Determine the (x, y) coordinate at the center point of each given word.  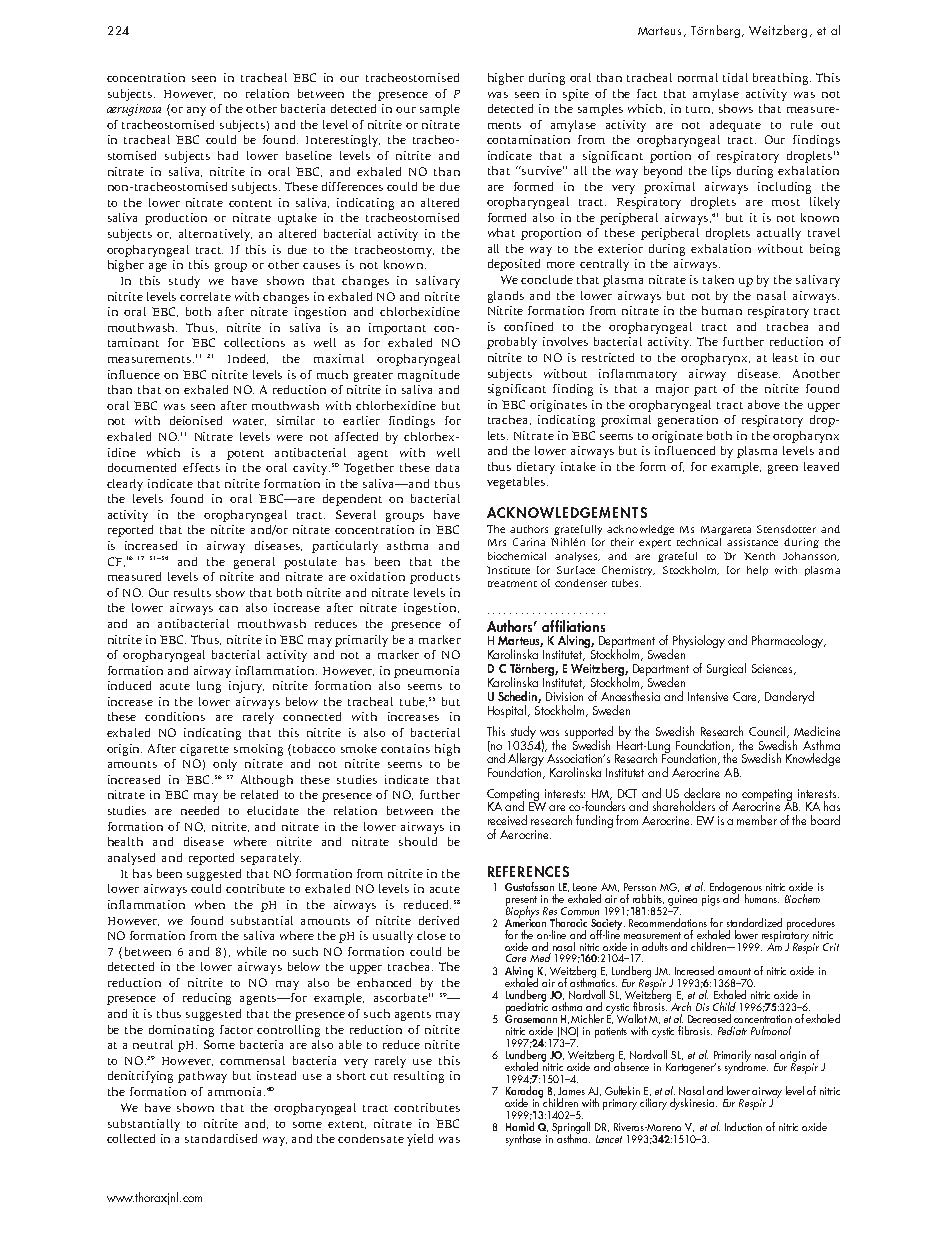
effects (201, 467)
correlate (205, 296)
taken (718, 279)
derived (439, 920)
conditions (175, 716)
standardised (221, 1138)
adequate (735, 126)
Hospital (508, 711)
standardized (754, 922)
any (196, 111)
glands (506, 297)
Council (769, 732)
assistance (752, 542)
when (210, 904)
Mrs (497, 542)
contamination (528, 139)
